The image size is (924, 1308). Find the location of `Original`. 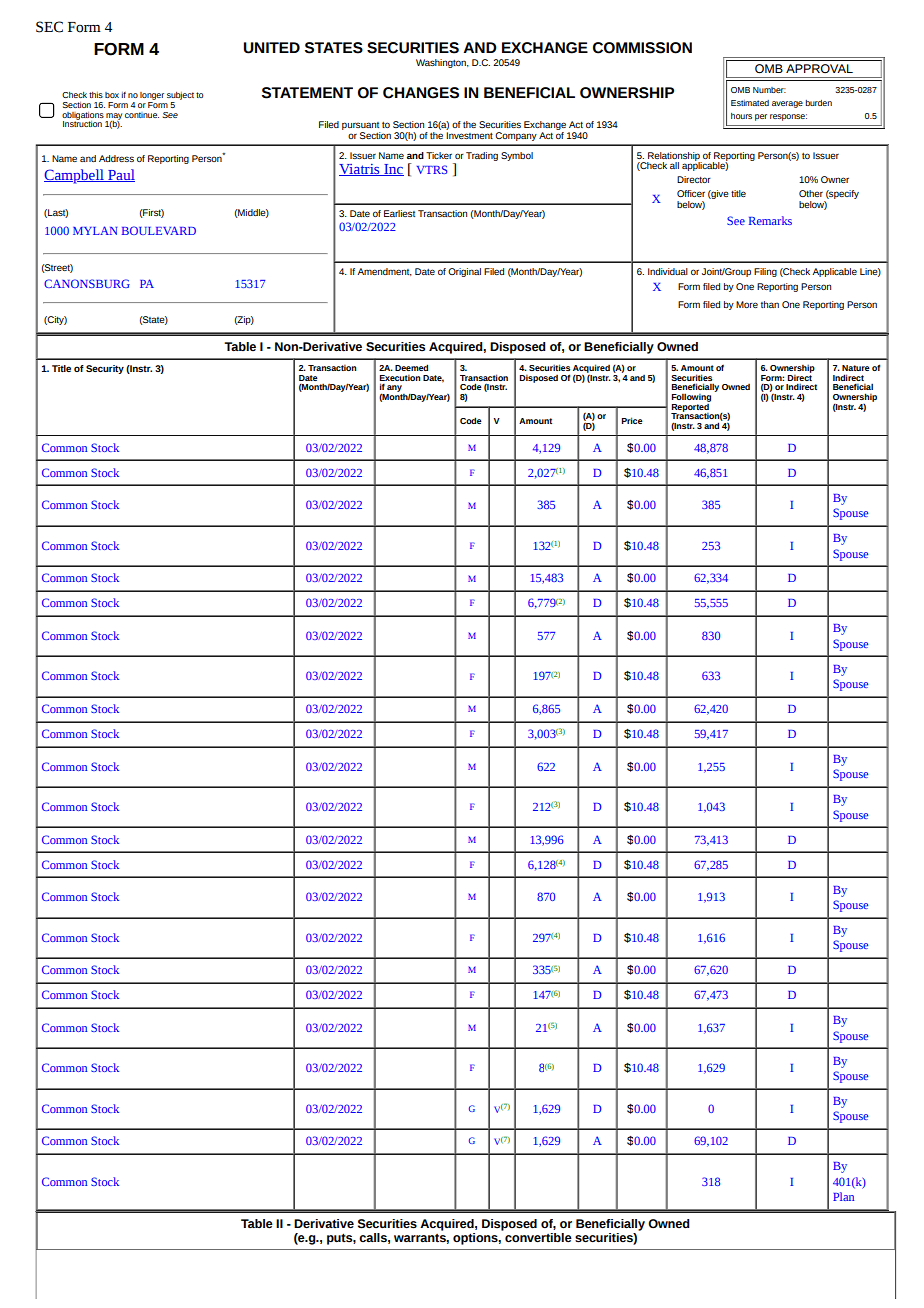

Original is located at coordinates (464, 272).
